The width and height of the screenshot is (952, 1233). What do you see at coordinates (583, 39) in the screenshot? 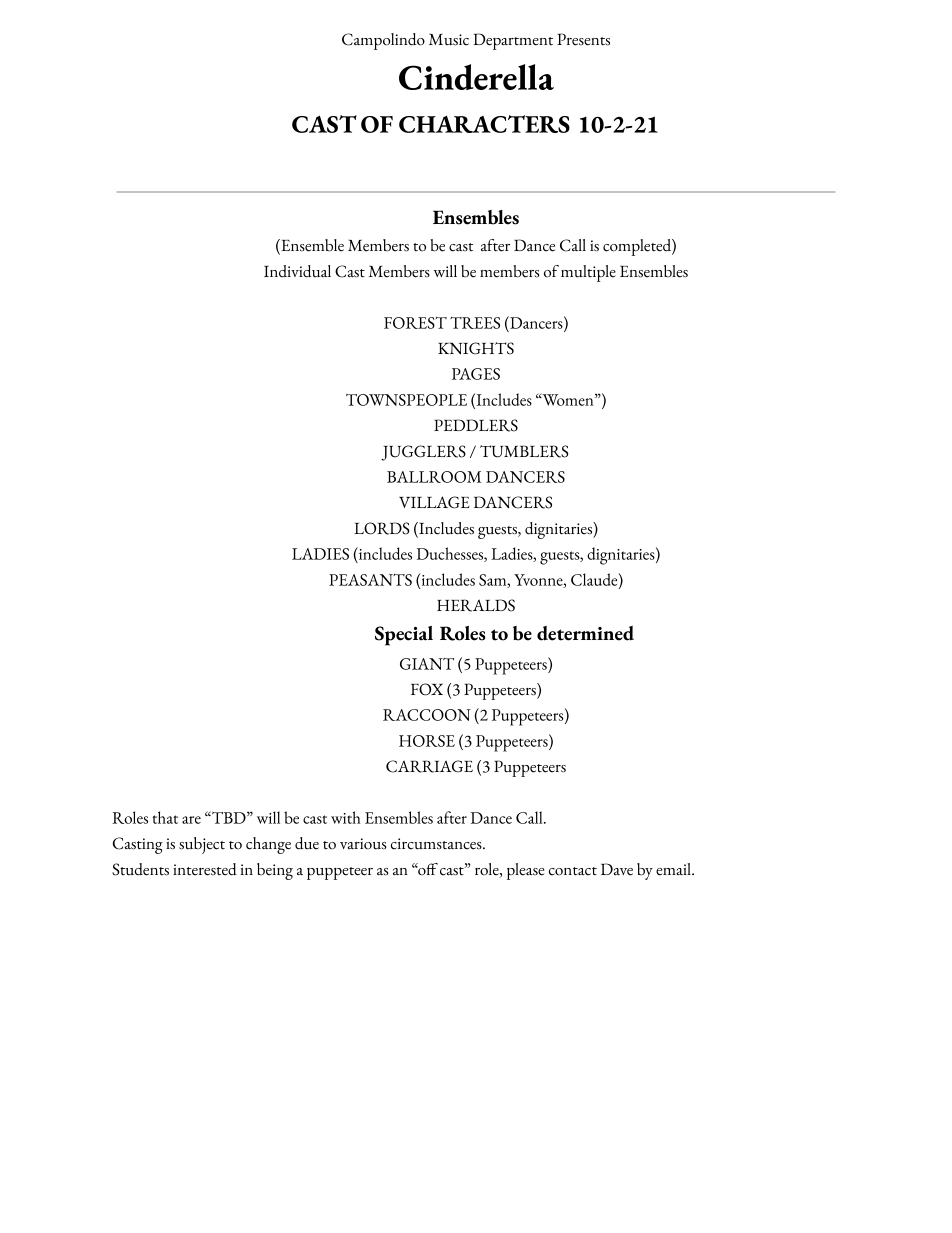
I see `Presents` at bounding box center [583, 39].
